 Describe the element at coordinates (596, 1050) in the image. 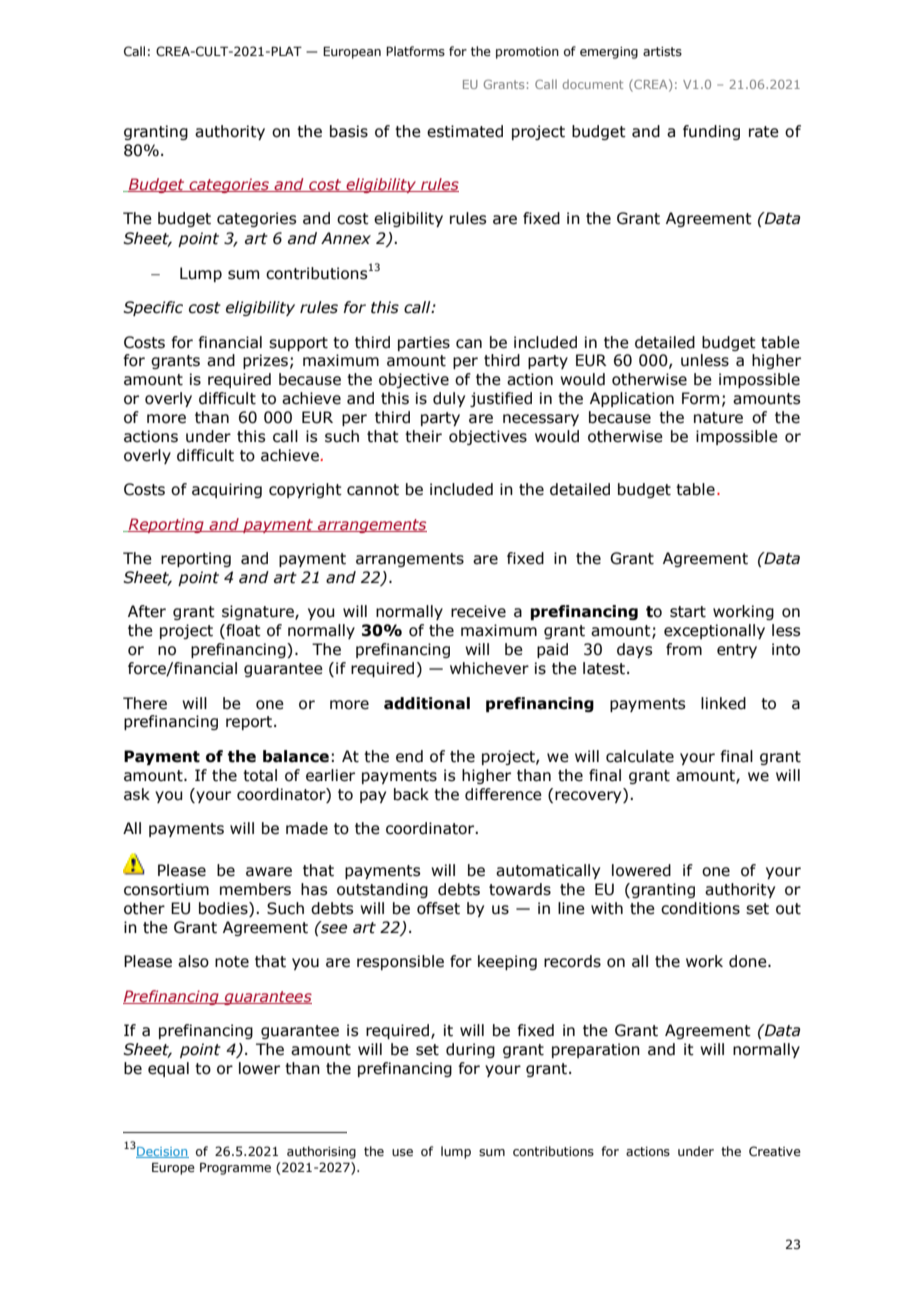

I see `preparation` at that location.
